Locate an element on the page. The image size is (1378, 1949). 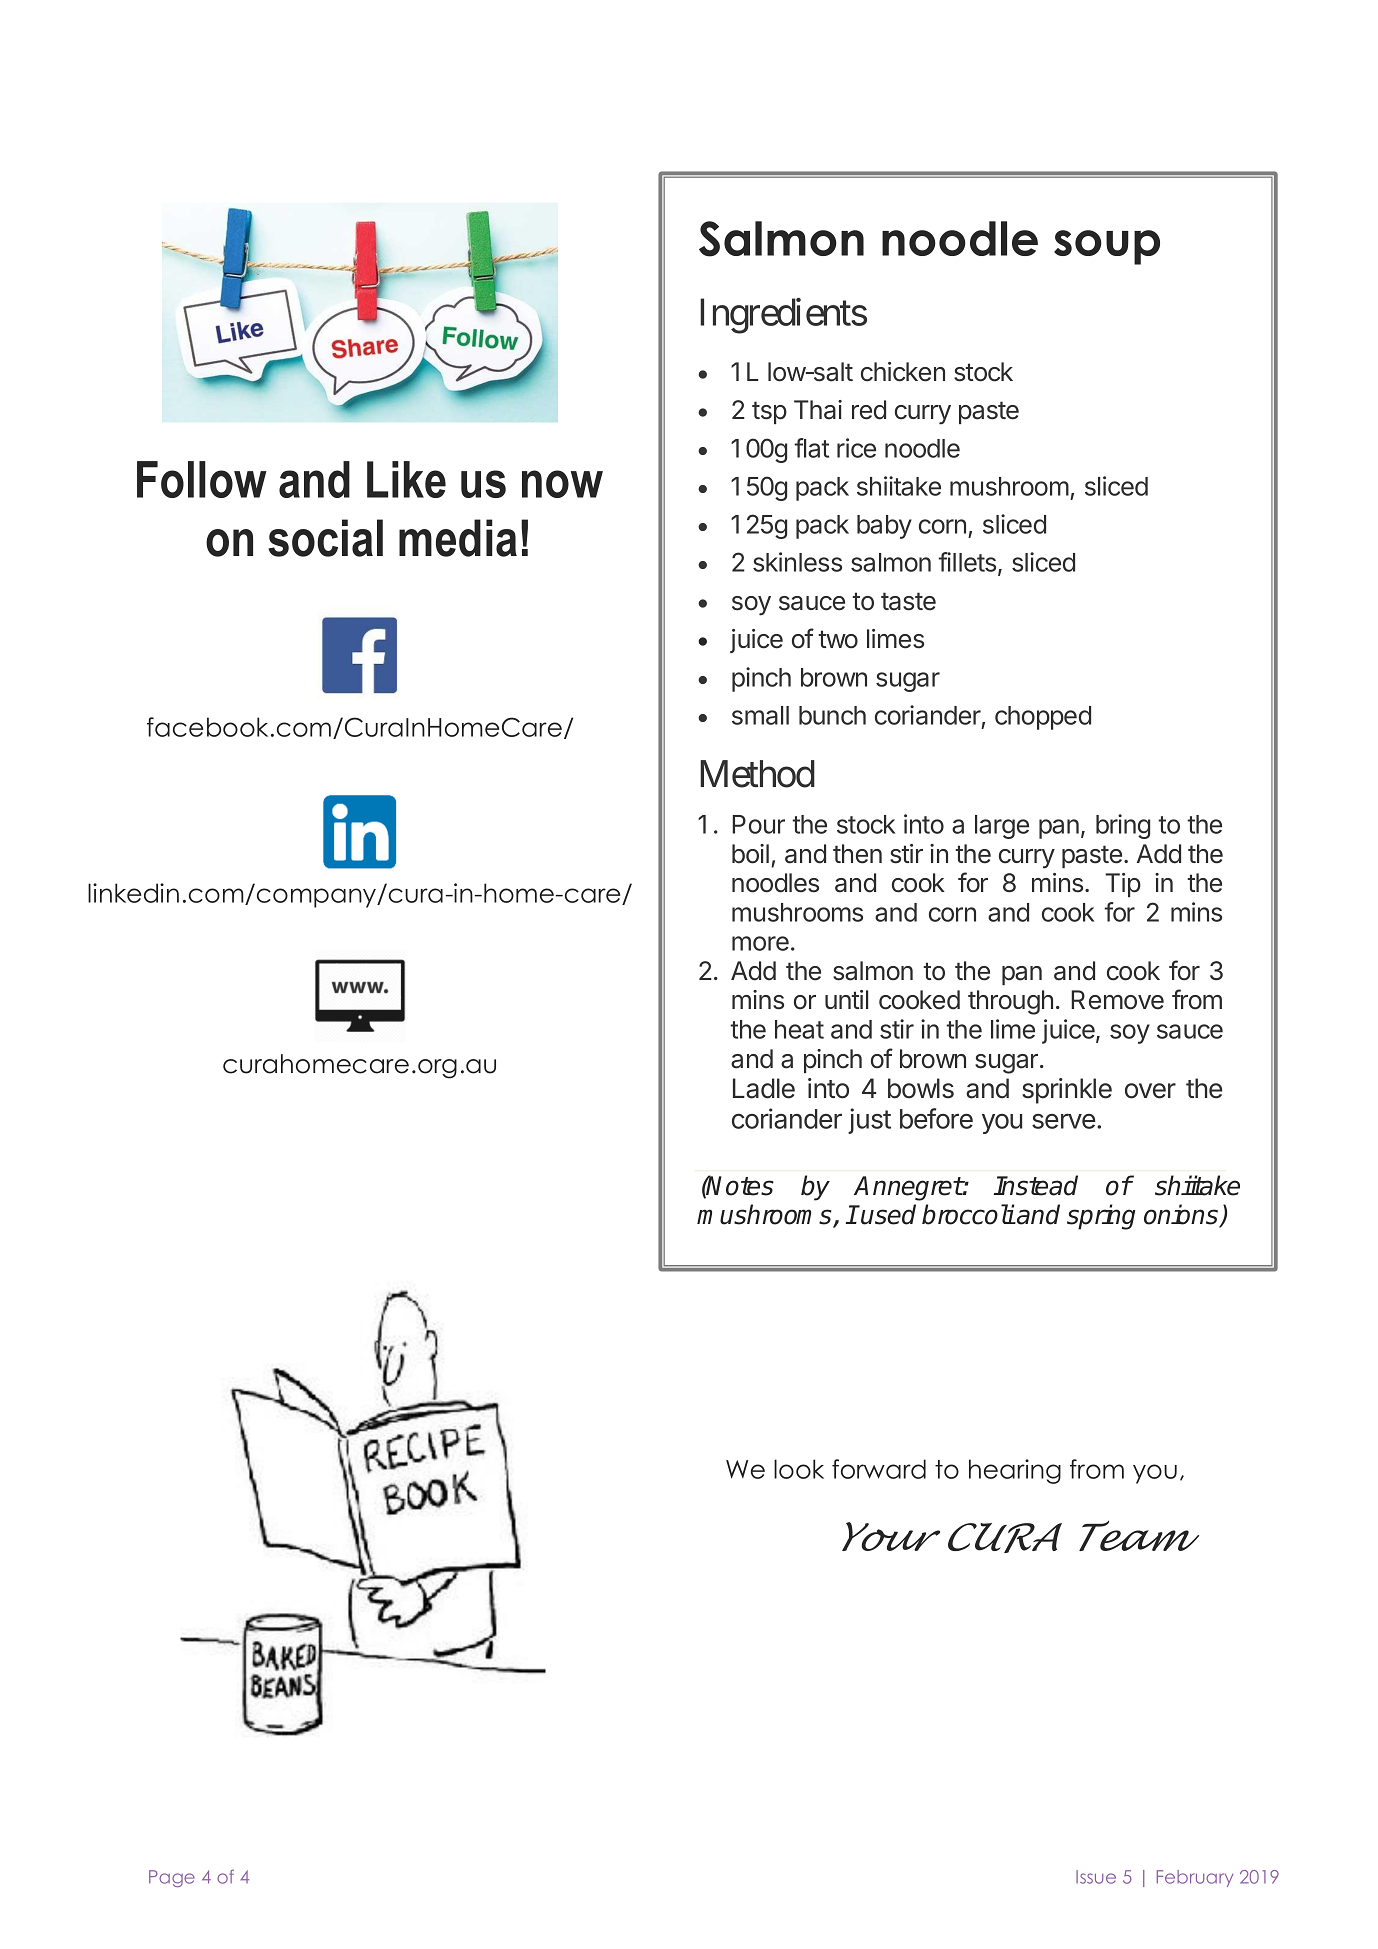
Pour is located at coordinates (758, 824).
